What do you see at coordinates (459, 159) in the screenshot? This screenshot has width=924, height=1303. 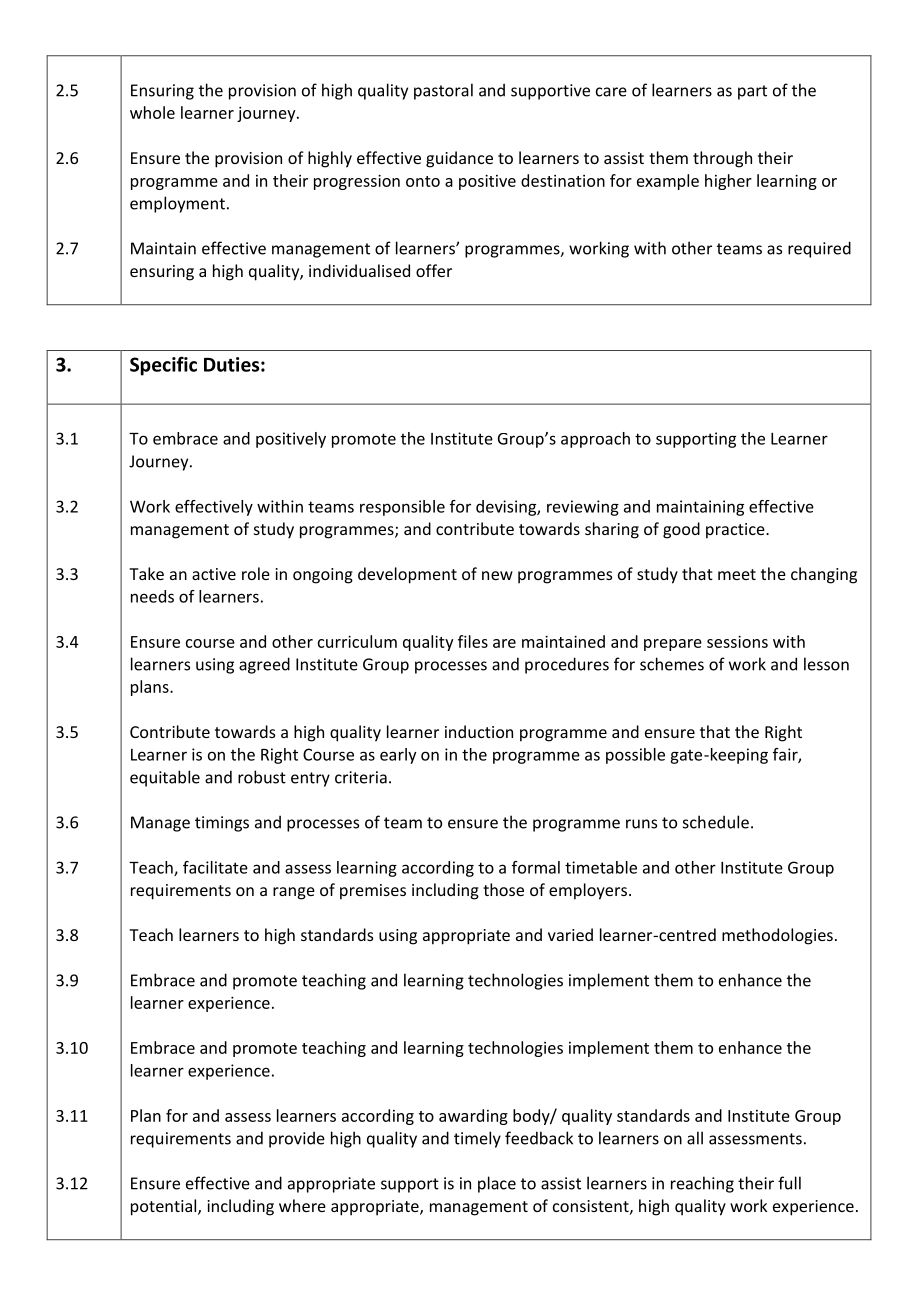 I see `guidance` at bounding box center [459, 159].
